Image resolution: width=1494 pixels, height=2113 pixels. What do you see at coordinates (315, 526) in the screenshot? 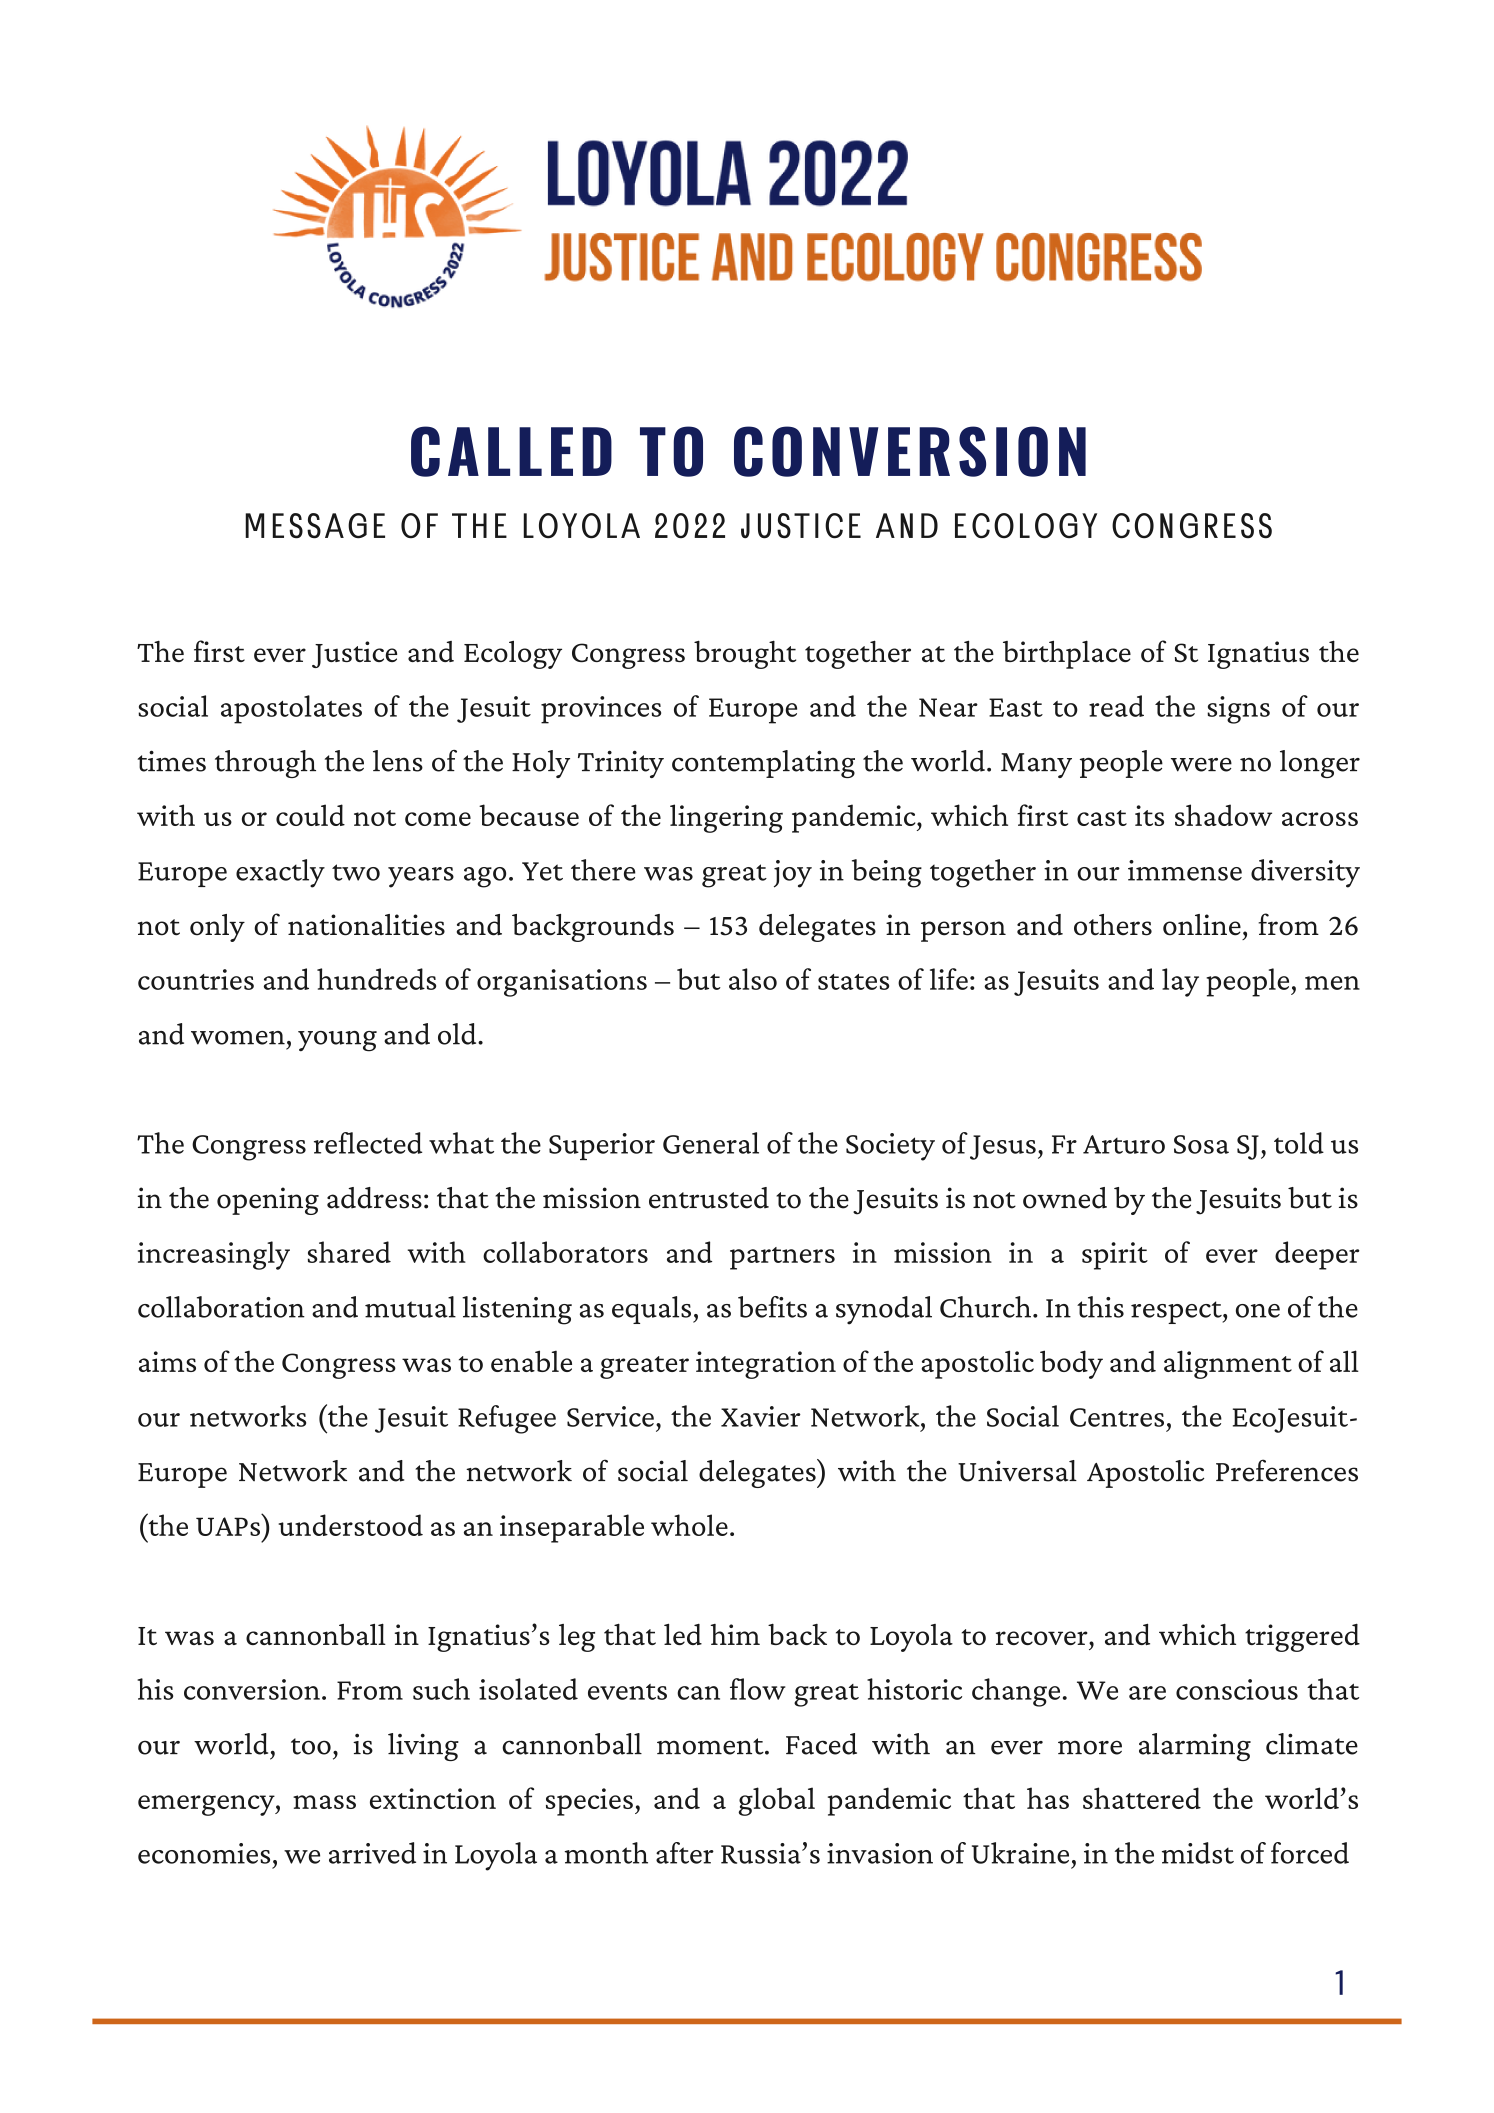
I see `MESSAGE` at bounding box center [315, 526].
